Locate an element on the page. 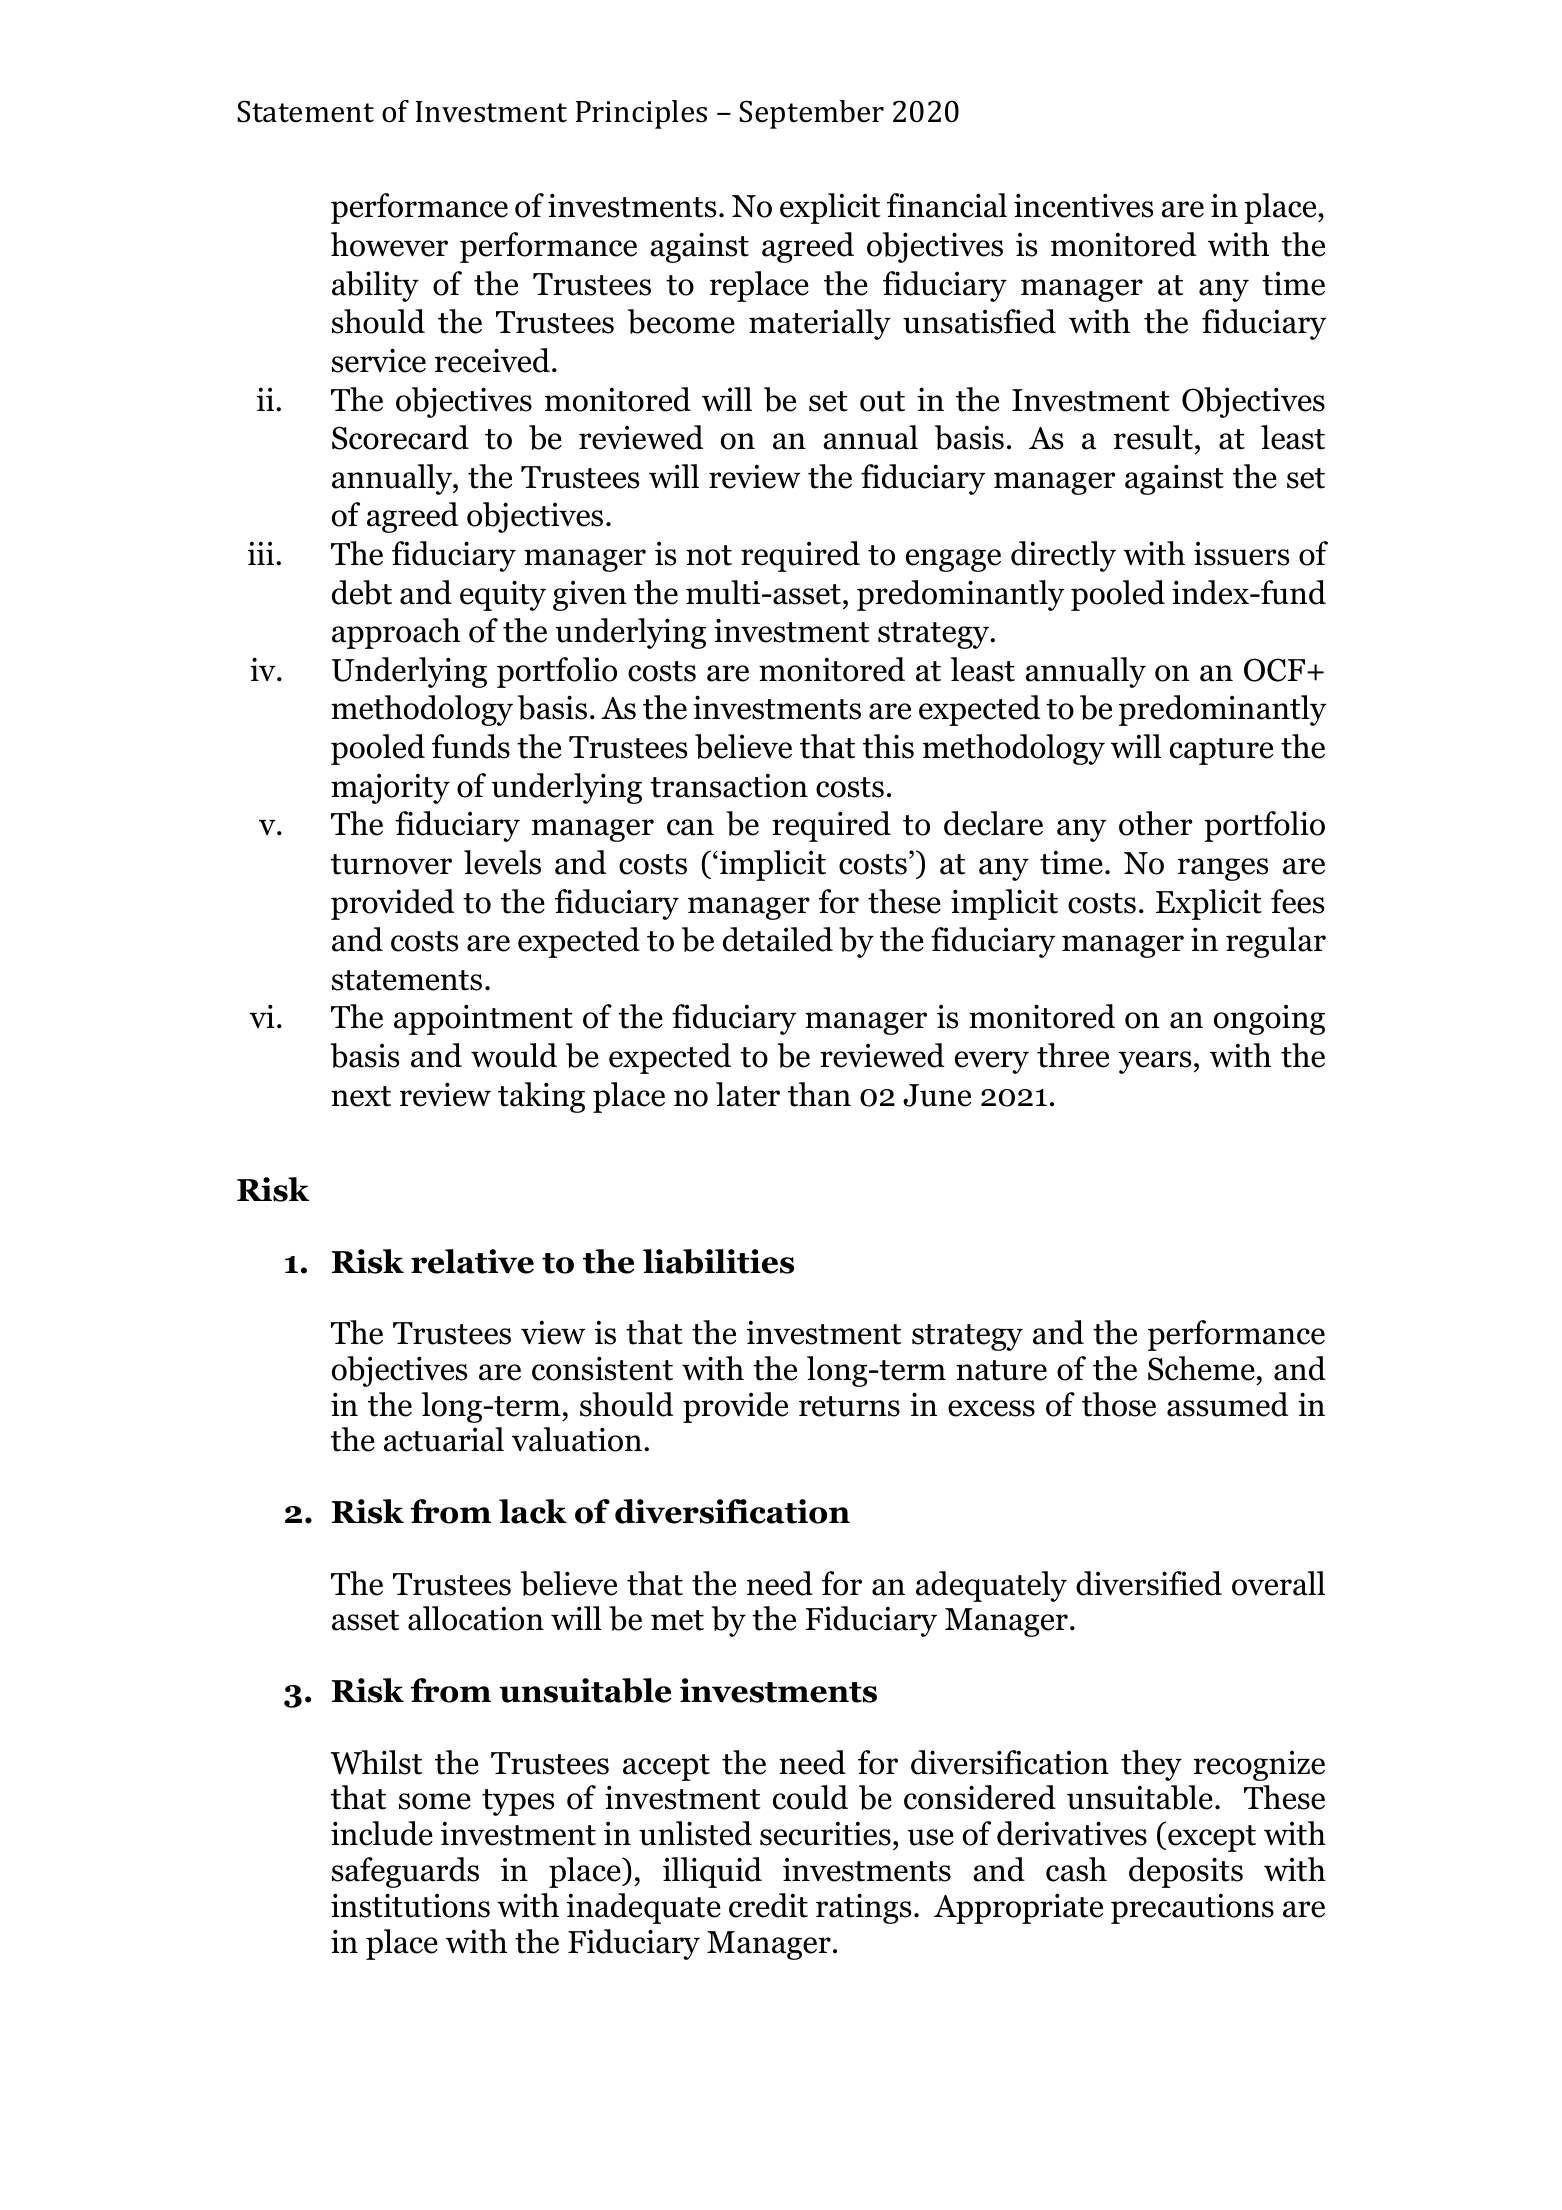 This page has width=1562, height=2210. OCF is located at coordinates (1276, 670).
